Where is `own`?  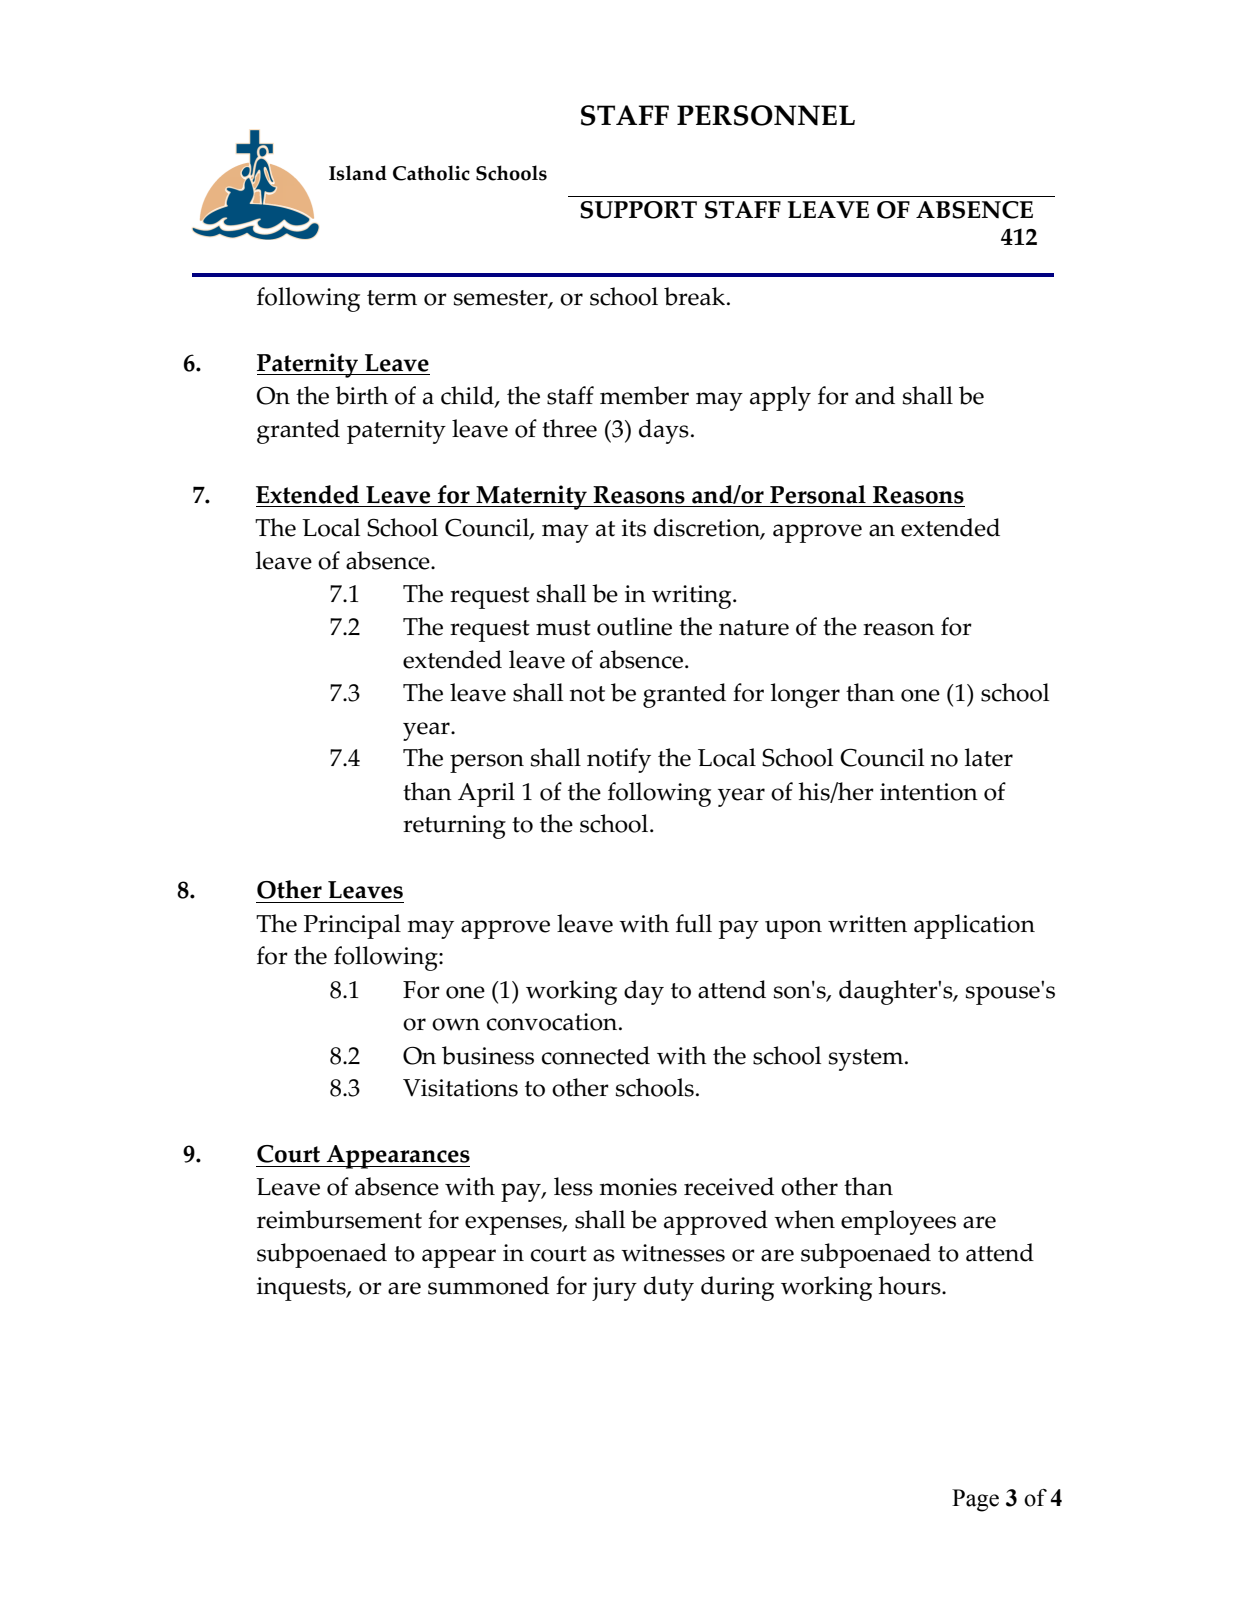
own is located at coordinates (456, 1024).
